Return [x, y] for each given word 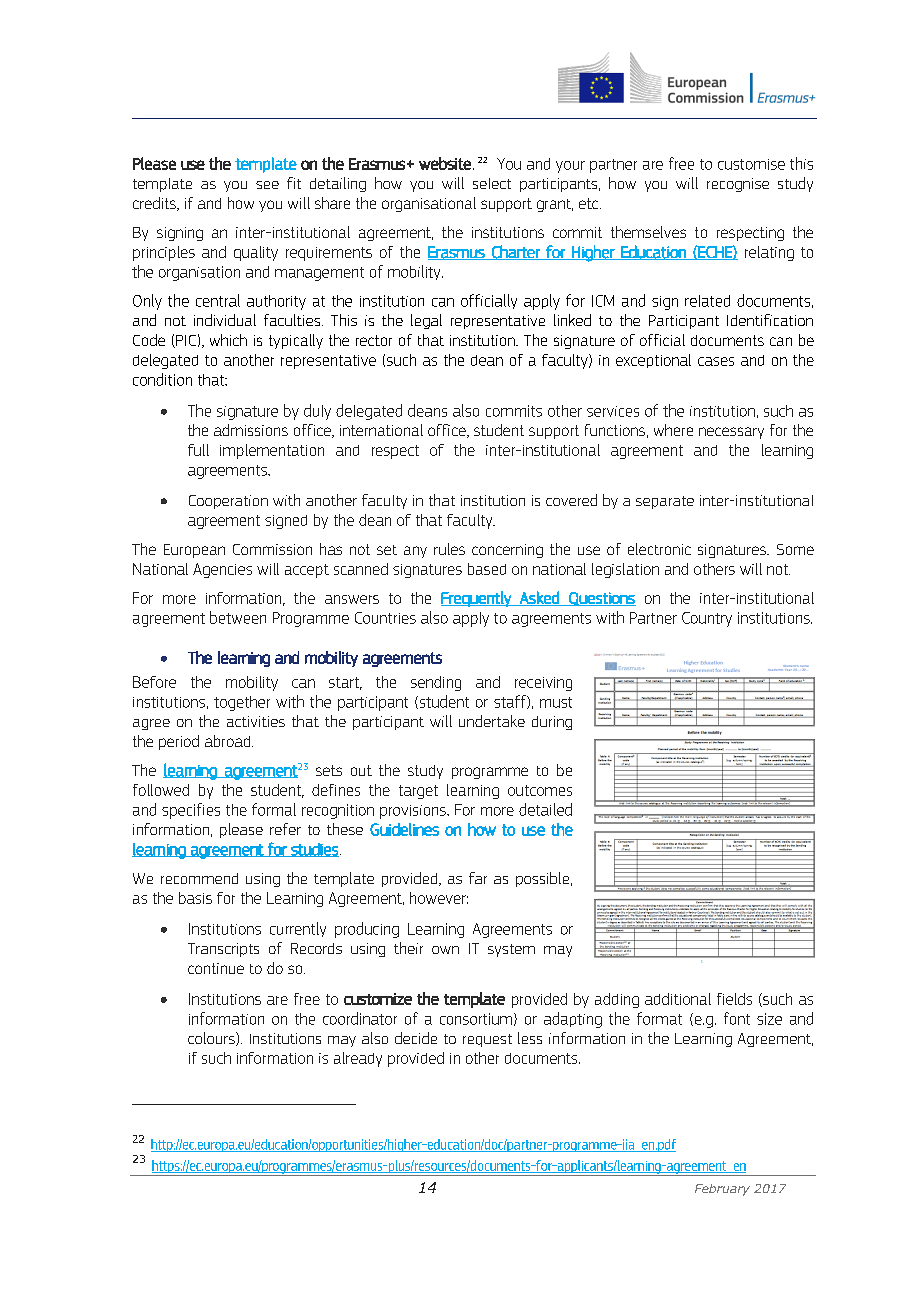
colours [212, 1039]
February [722, 1190]
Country [707, 619]
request [487, 1040]
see [267, 185]
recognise [738, 185]
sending [436, 683]
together [242, 703]
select [492, 183]
